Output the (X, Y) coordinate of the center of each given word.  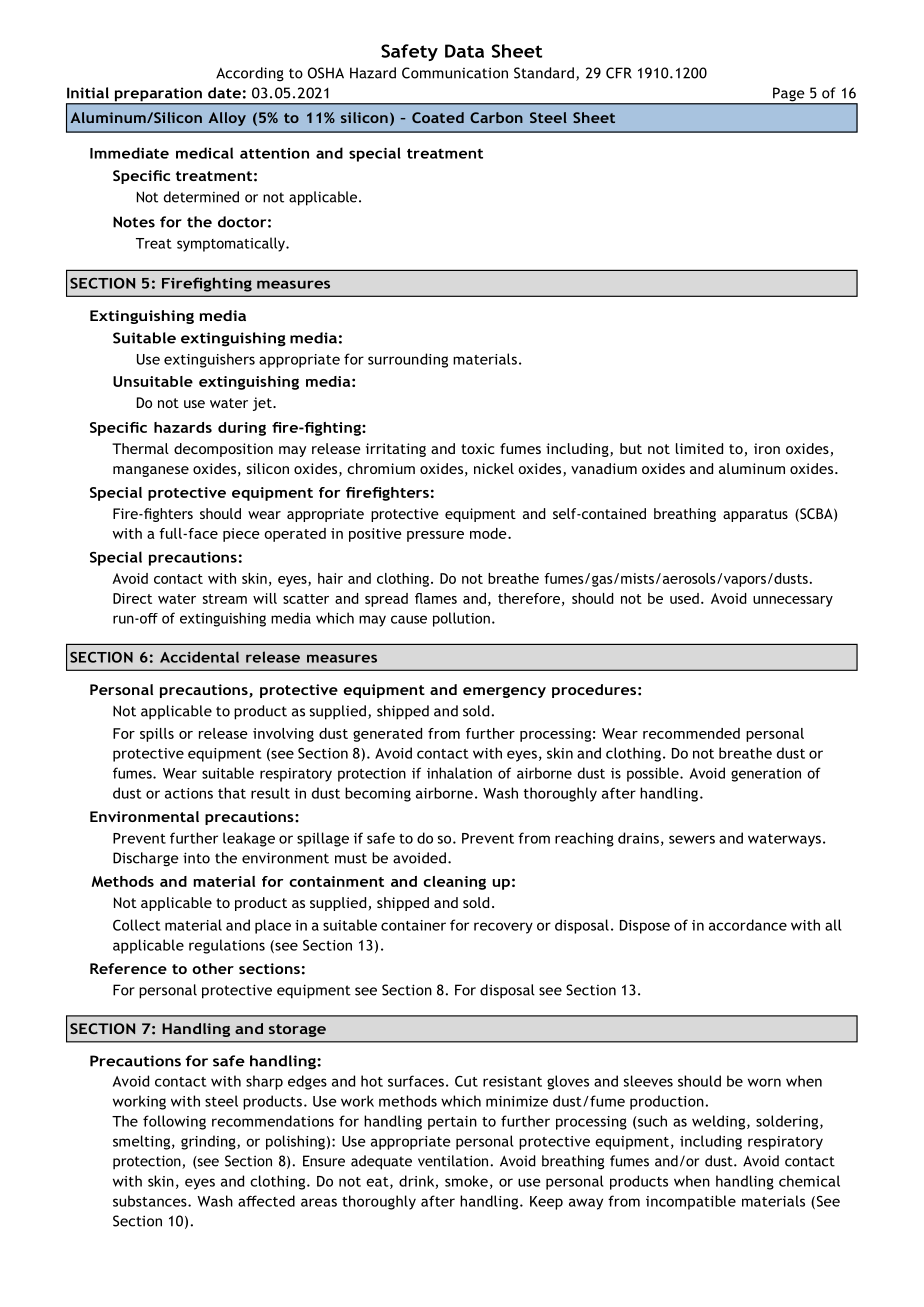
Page (789, 95)
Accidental (199, 657)
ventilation (454, 1161)
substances (151, 1201)
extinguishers (209, 360)
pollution (461, 619)
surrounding (408, 360)
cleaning (454, 883)
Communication (455, 73)
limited (699, 448)
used (684, 598)
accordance (748, 925)
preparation (158, 96)
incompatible (691, 1202)
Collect (136, 925)
